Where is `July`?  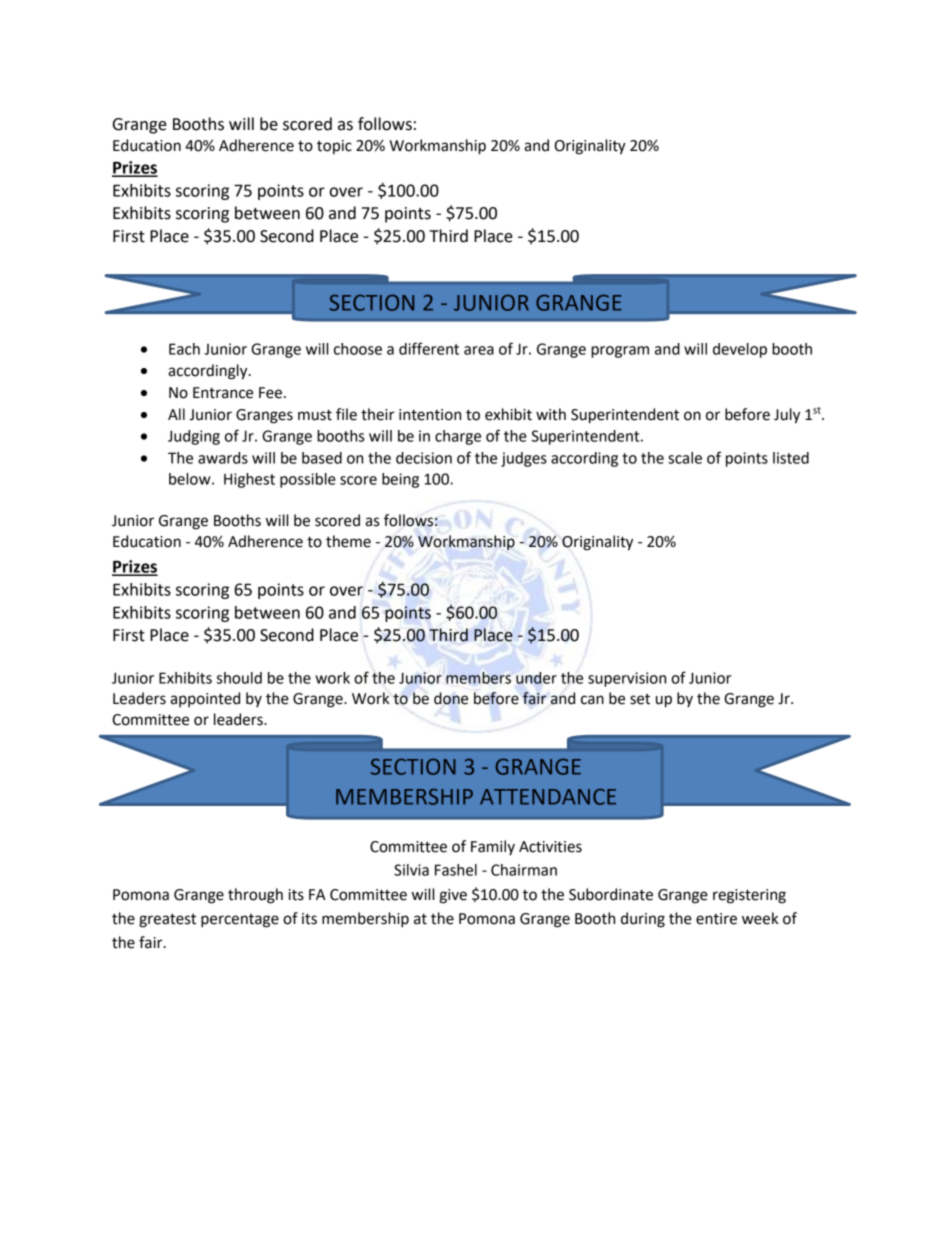
July is located at coordinates (787, 416).
